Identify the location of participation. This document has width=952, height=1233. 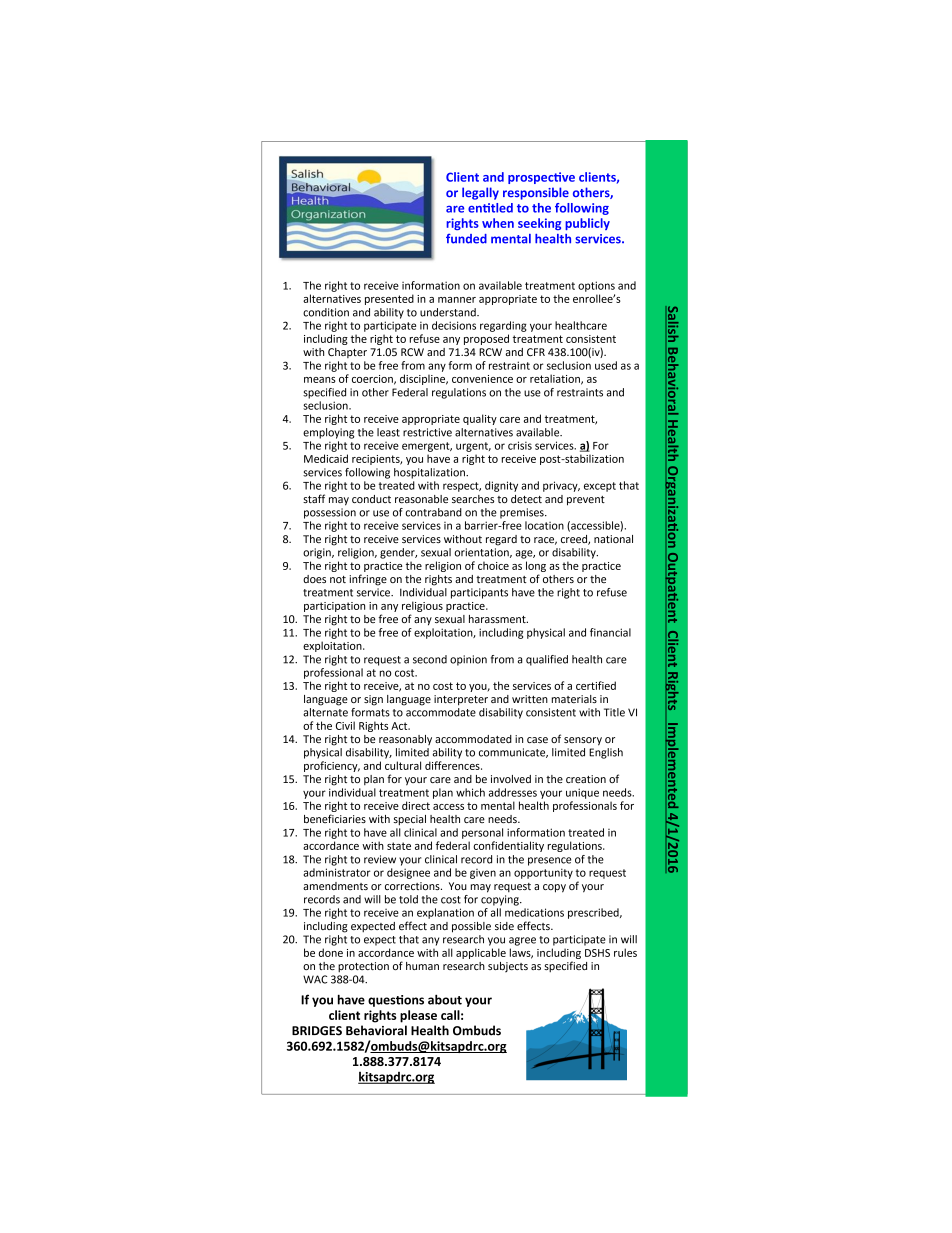
(334, 607).
